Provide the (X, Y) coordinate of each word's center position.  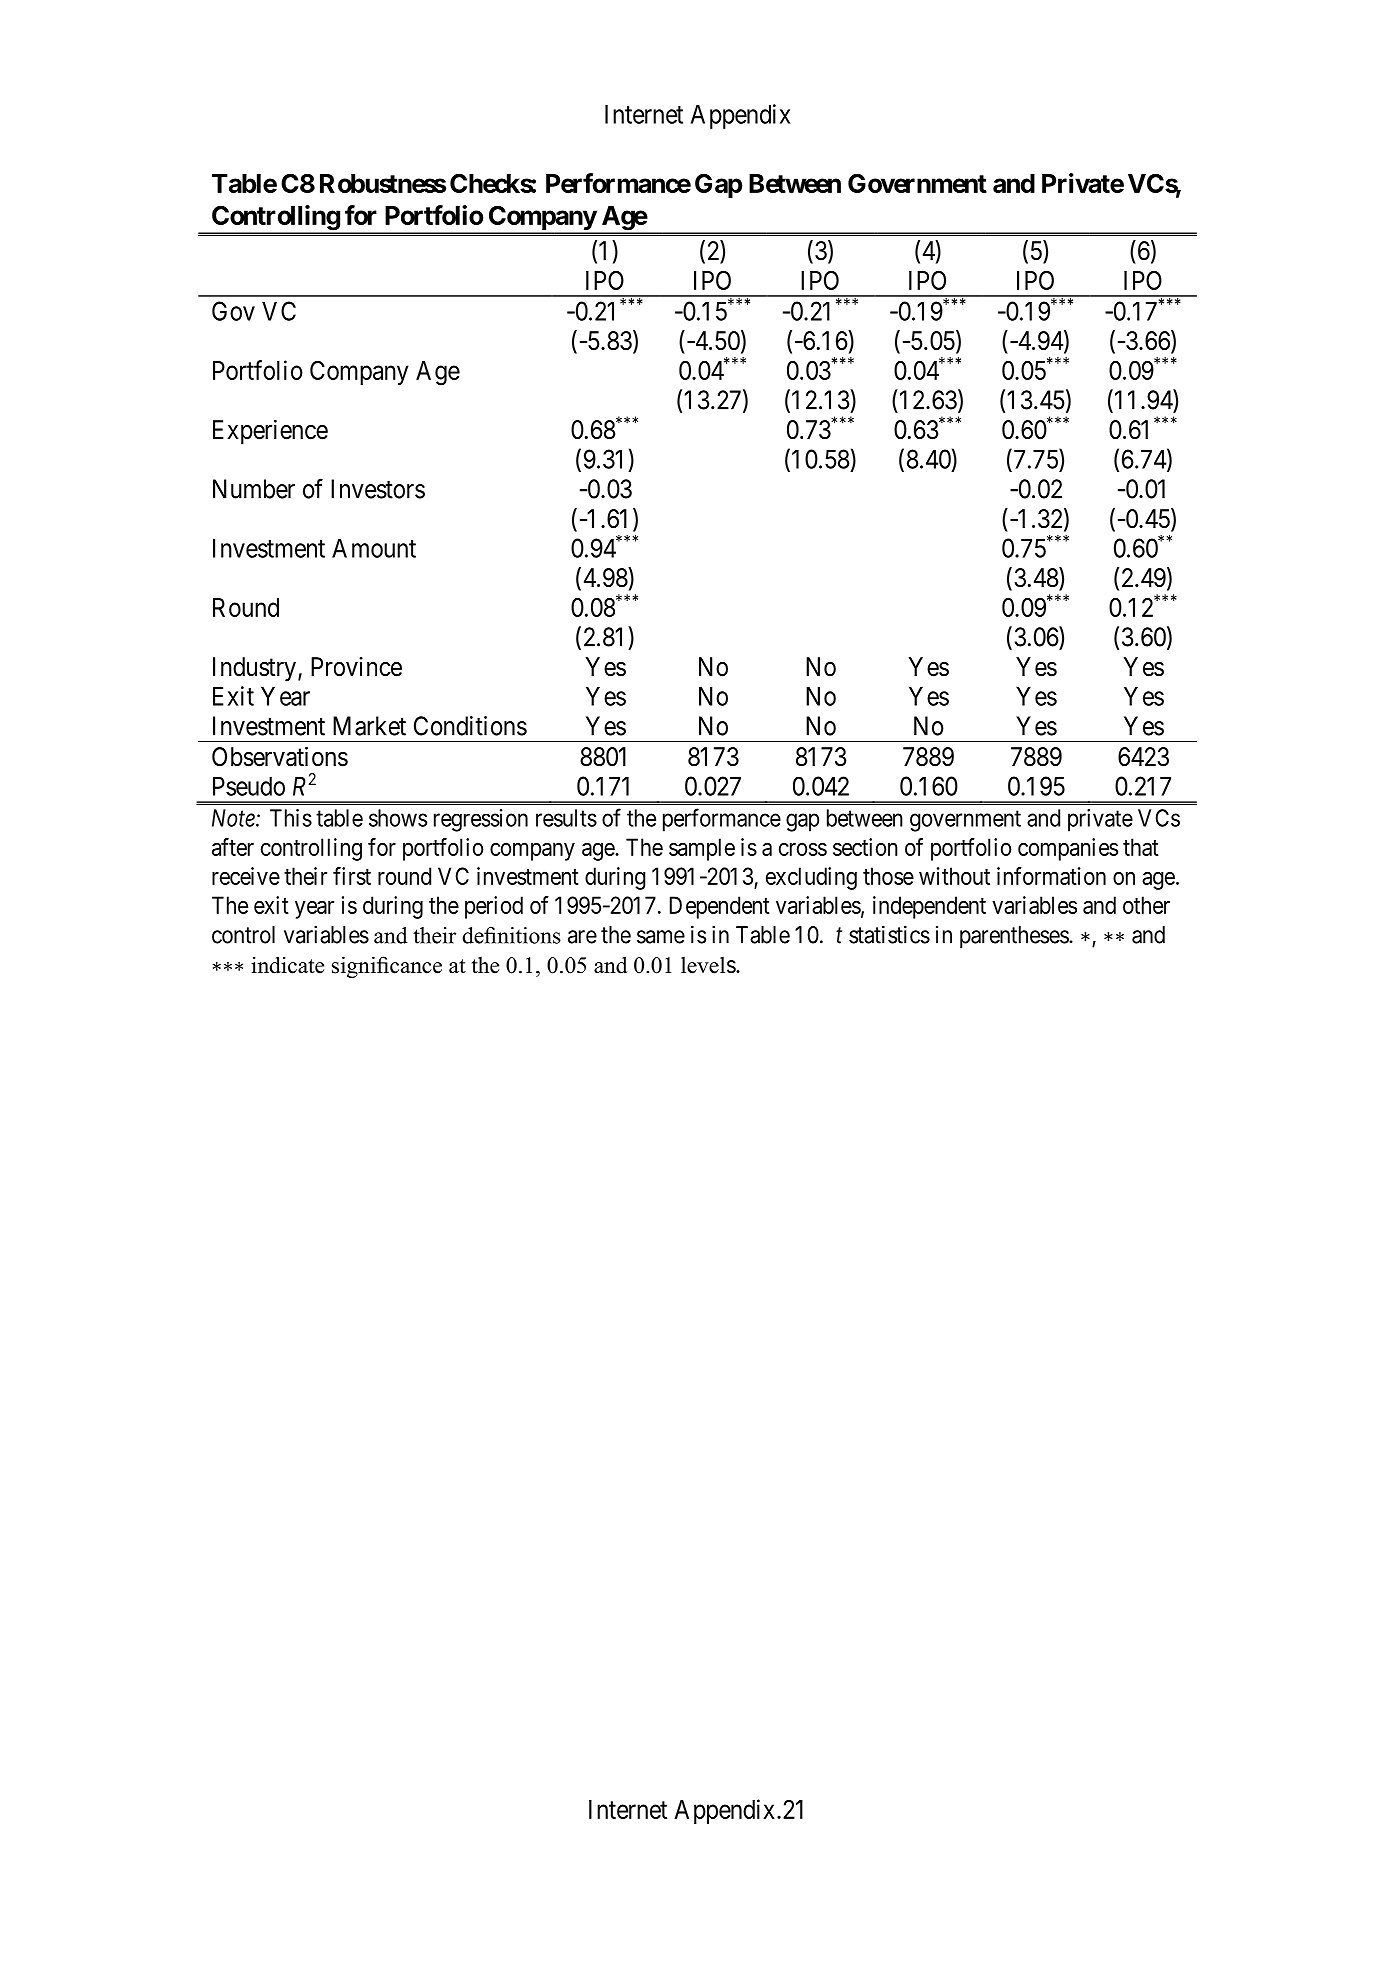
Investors (378, 489)
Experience (270, 432)
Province (356, 667)
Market (369, 726)
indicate (287, 965)
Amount (374, 548)
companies (1068, 849)
